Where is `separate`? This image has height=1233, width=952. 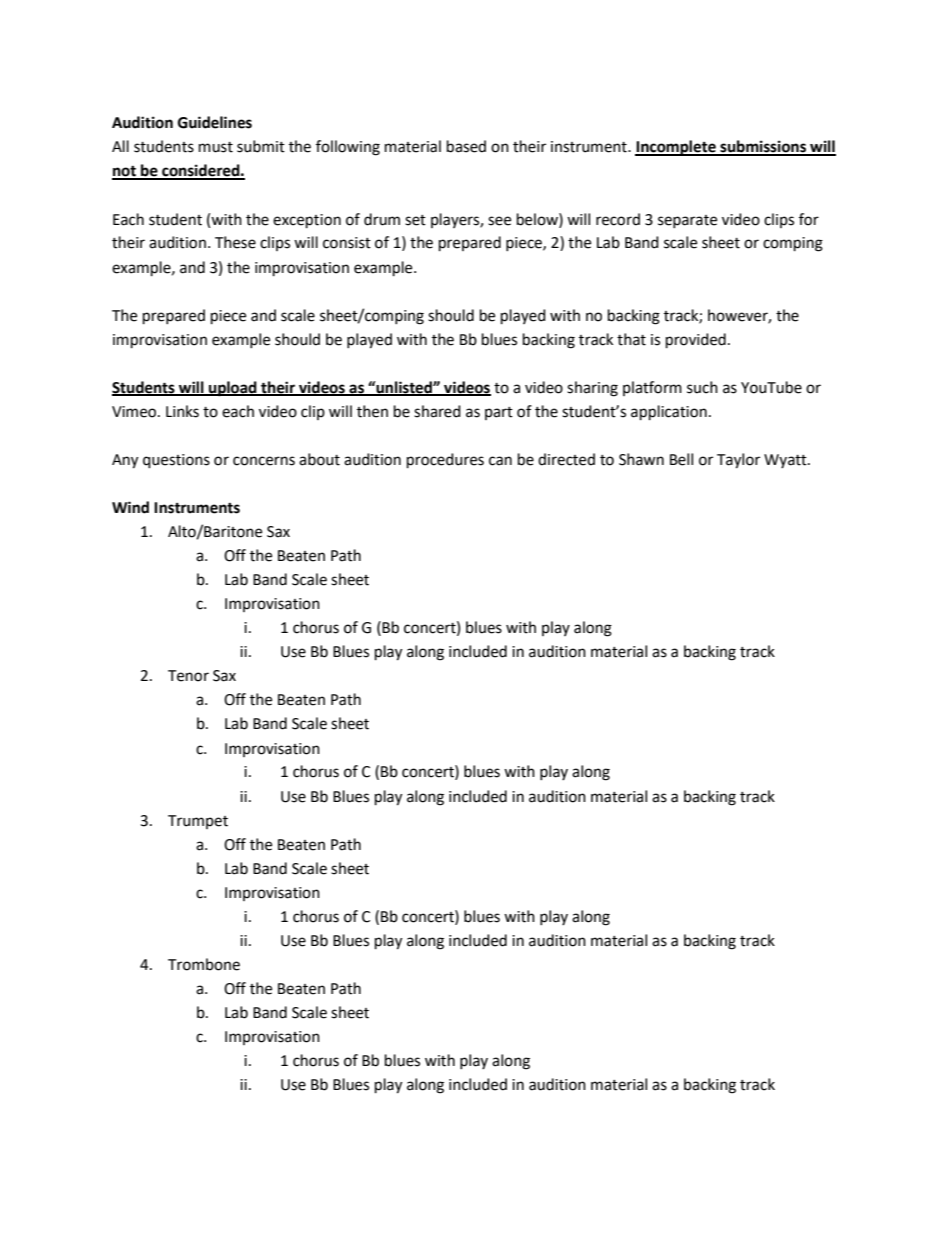
separate is located at coordinates (687, 221).
